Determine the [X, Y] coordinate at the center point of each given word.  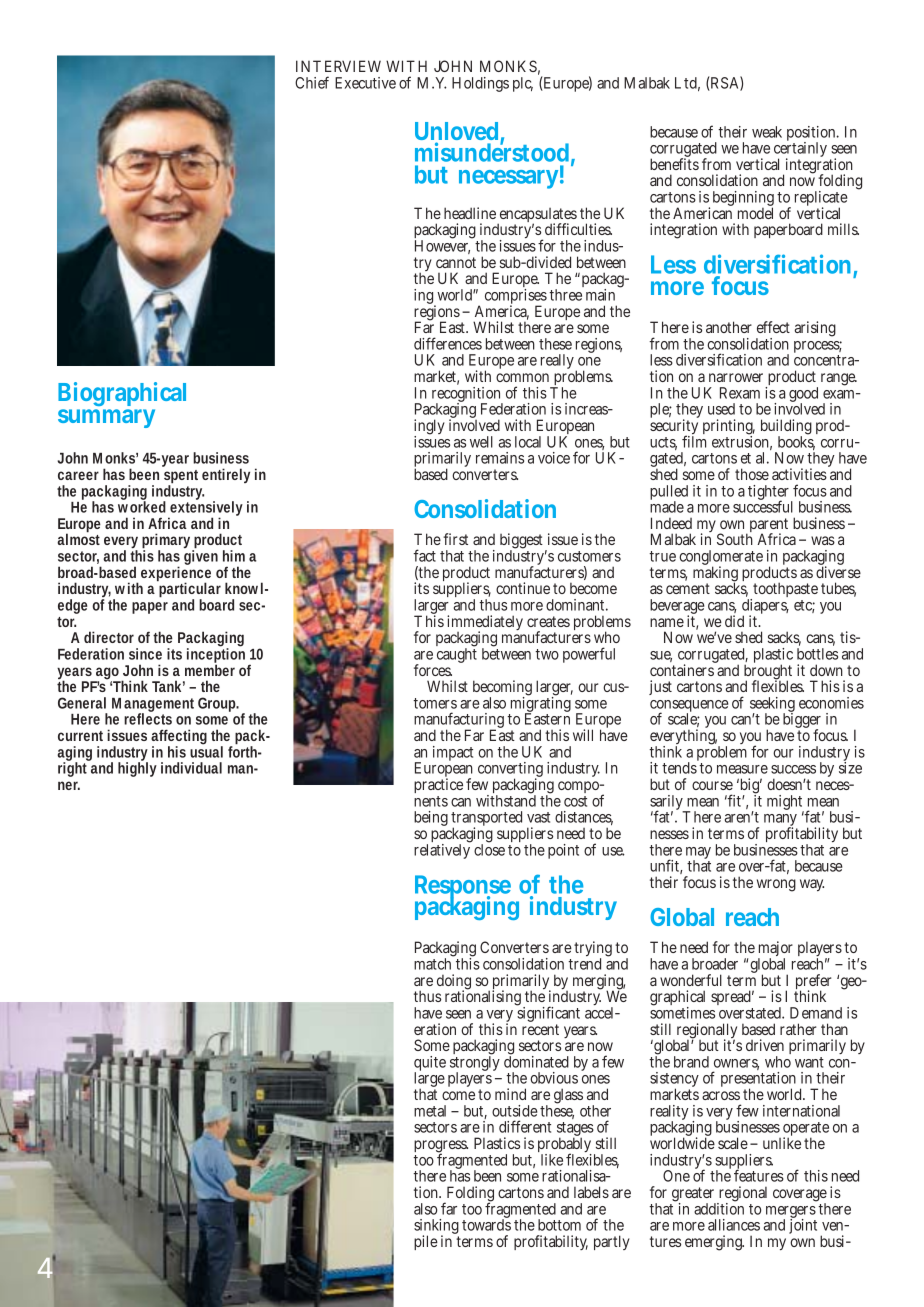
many [780, 821]
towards [486, 1224]
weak [767, 132]
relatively [442, 850]
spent [181, 478]
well [481, 442]
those [752, 474]
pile [426, 1242]
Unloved [458, 132]
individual [191, 768]
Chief [312, 82]
